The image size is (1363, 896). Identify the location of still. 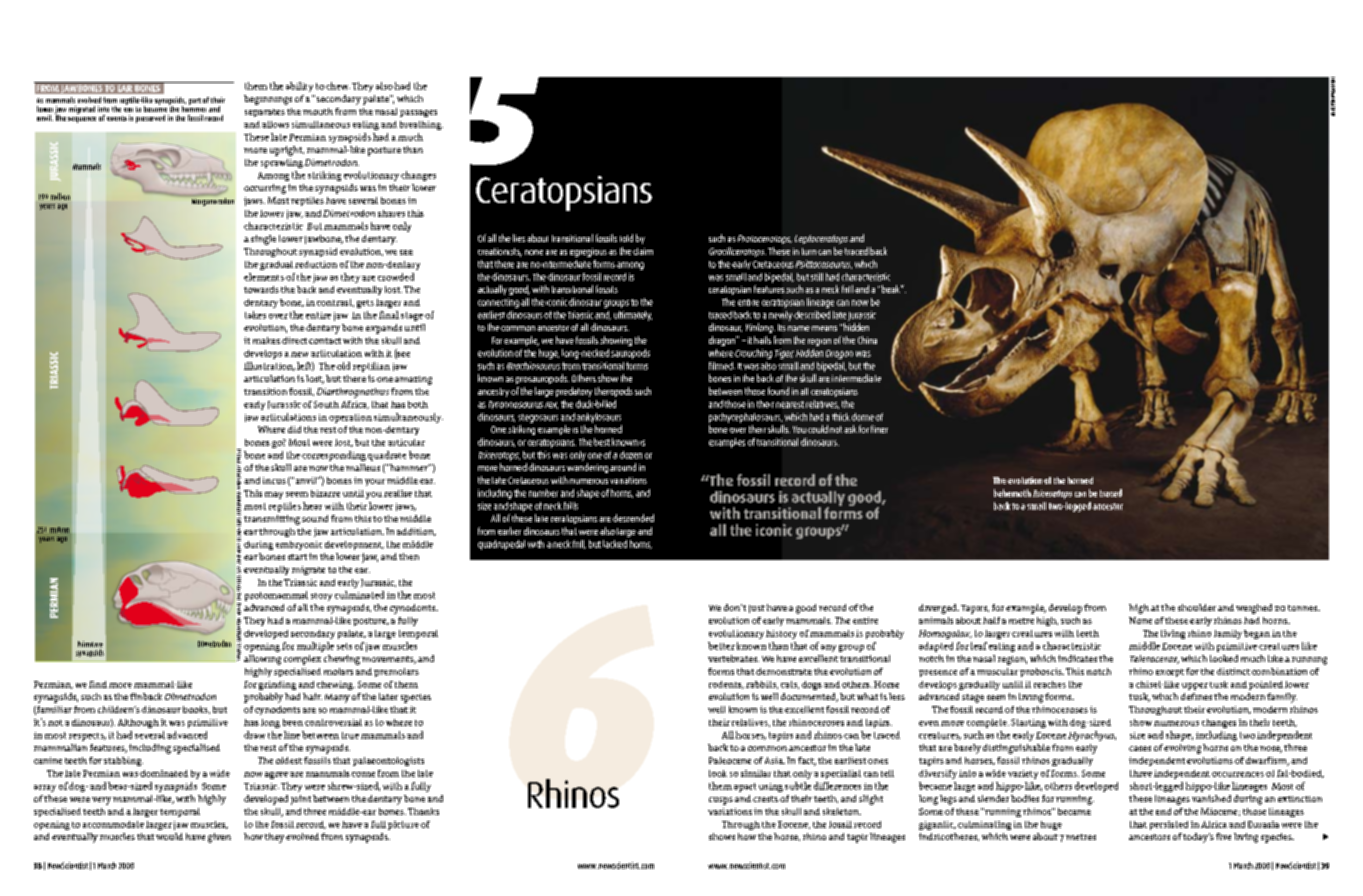
(817, 277).
